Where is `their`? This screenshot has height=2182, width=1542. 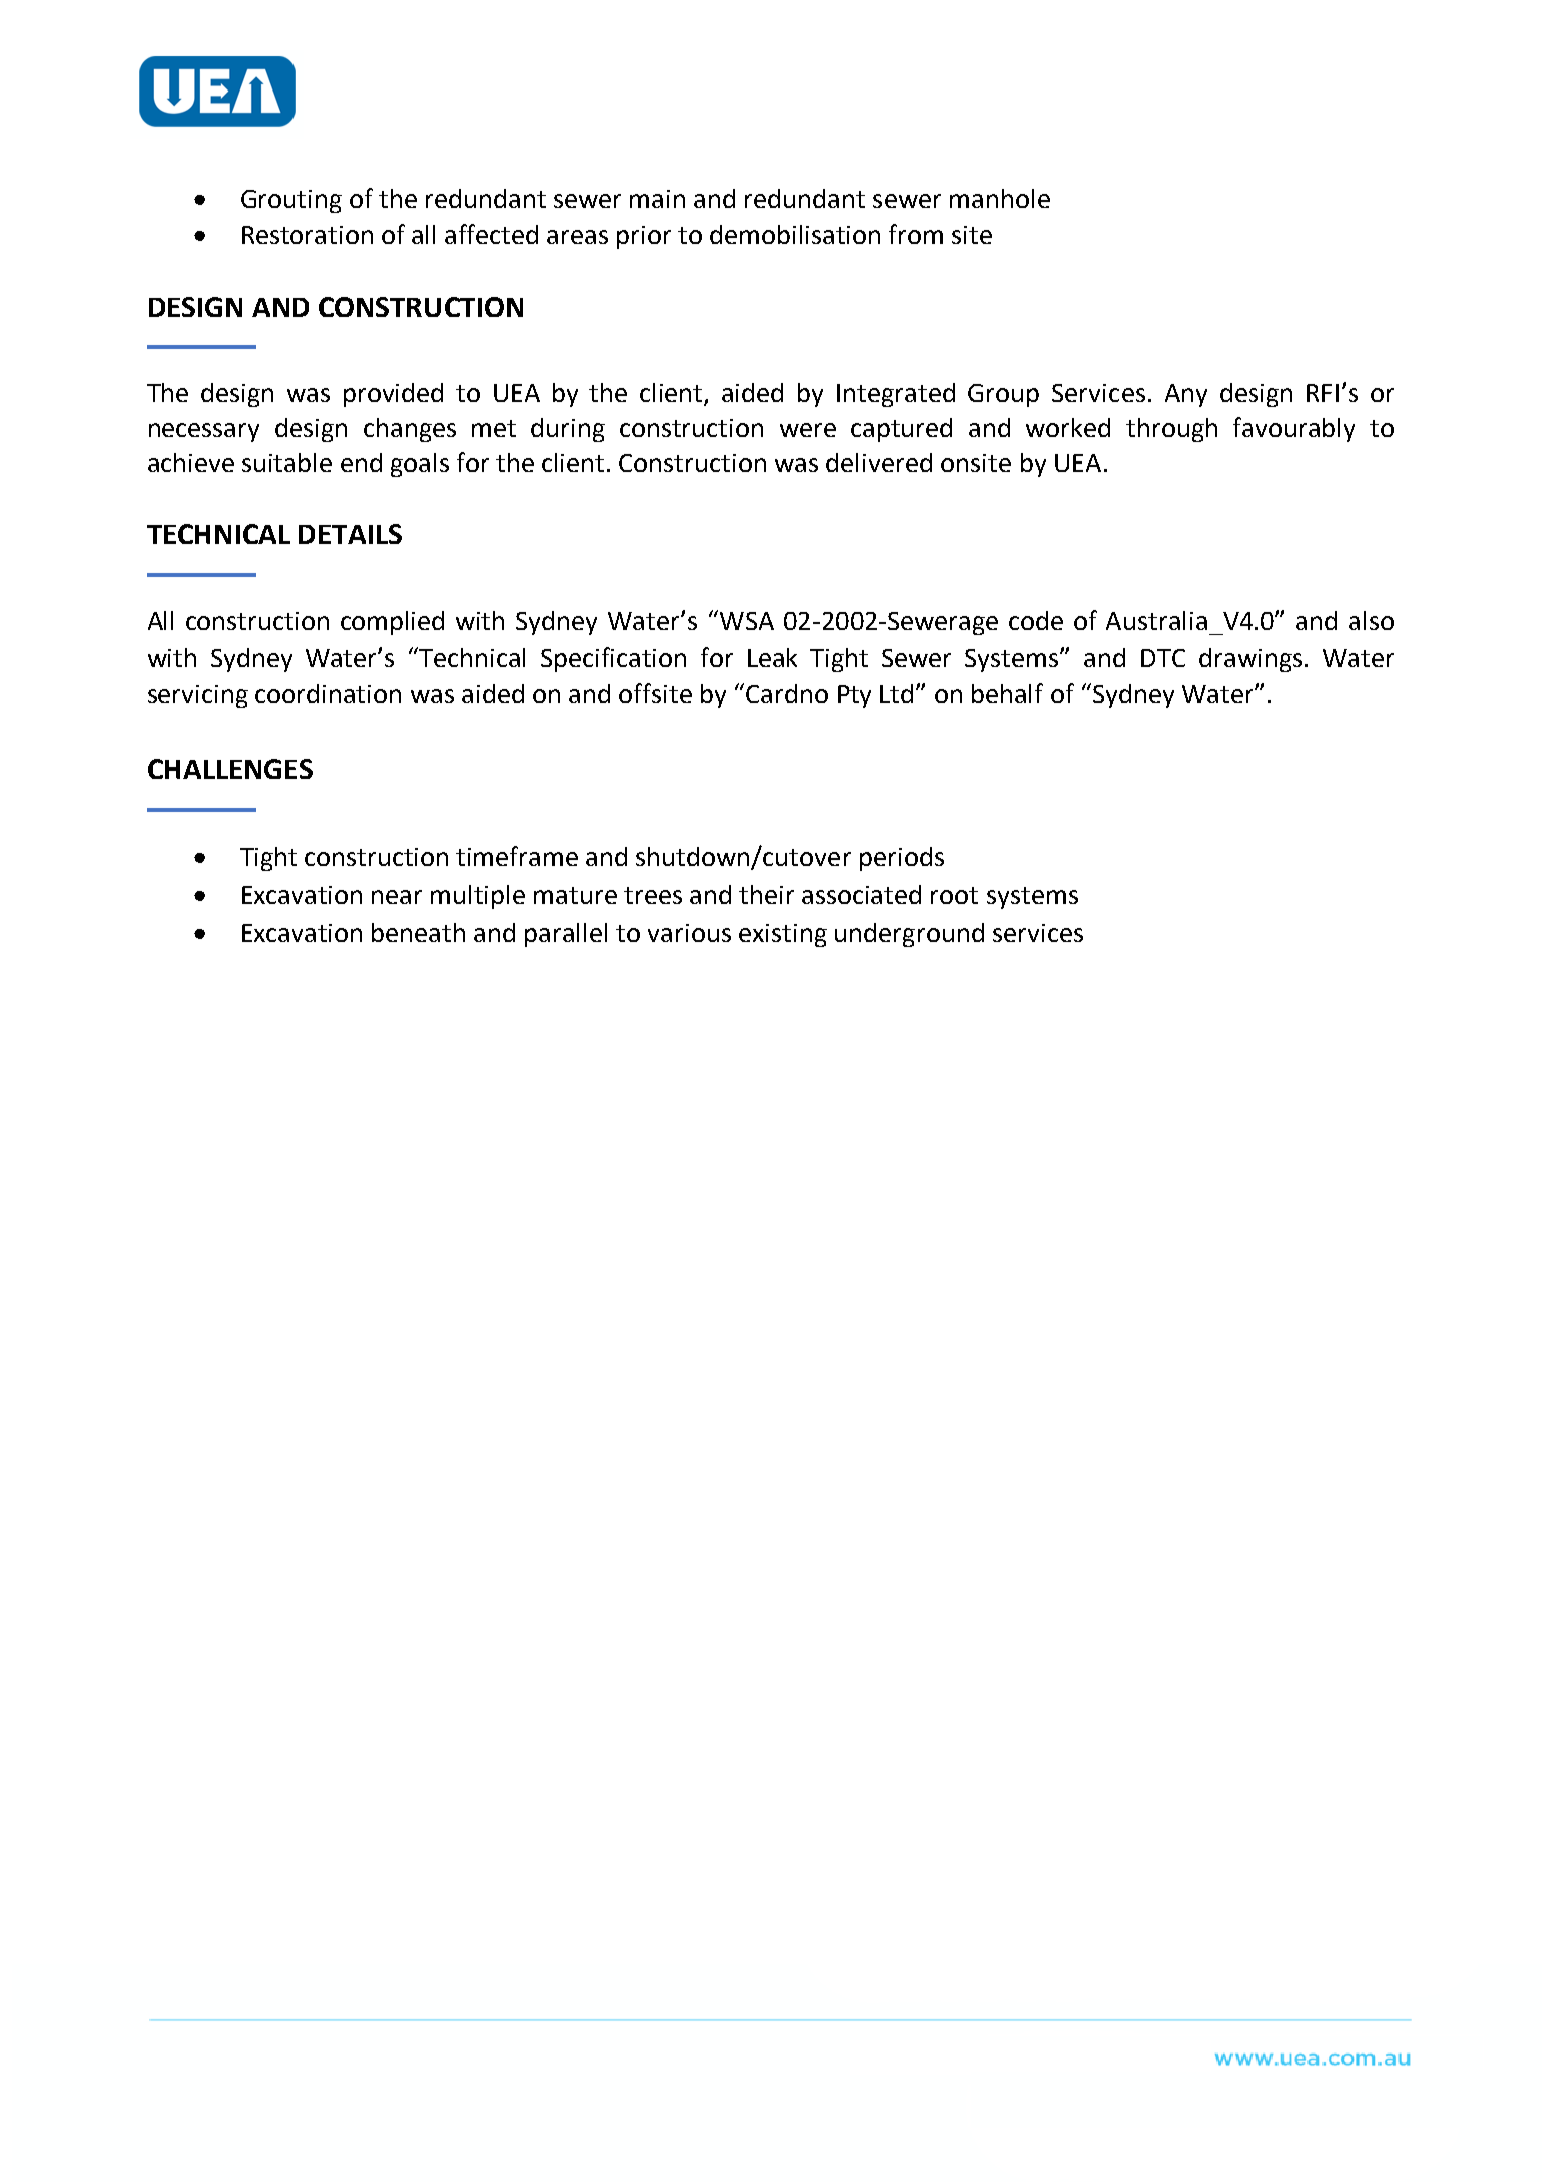
their is located at coordinates (766, 894).
